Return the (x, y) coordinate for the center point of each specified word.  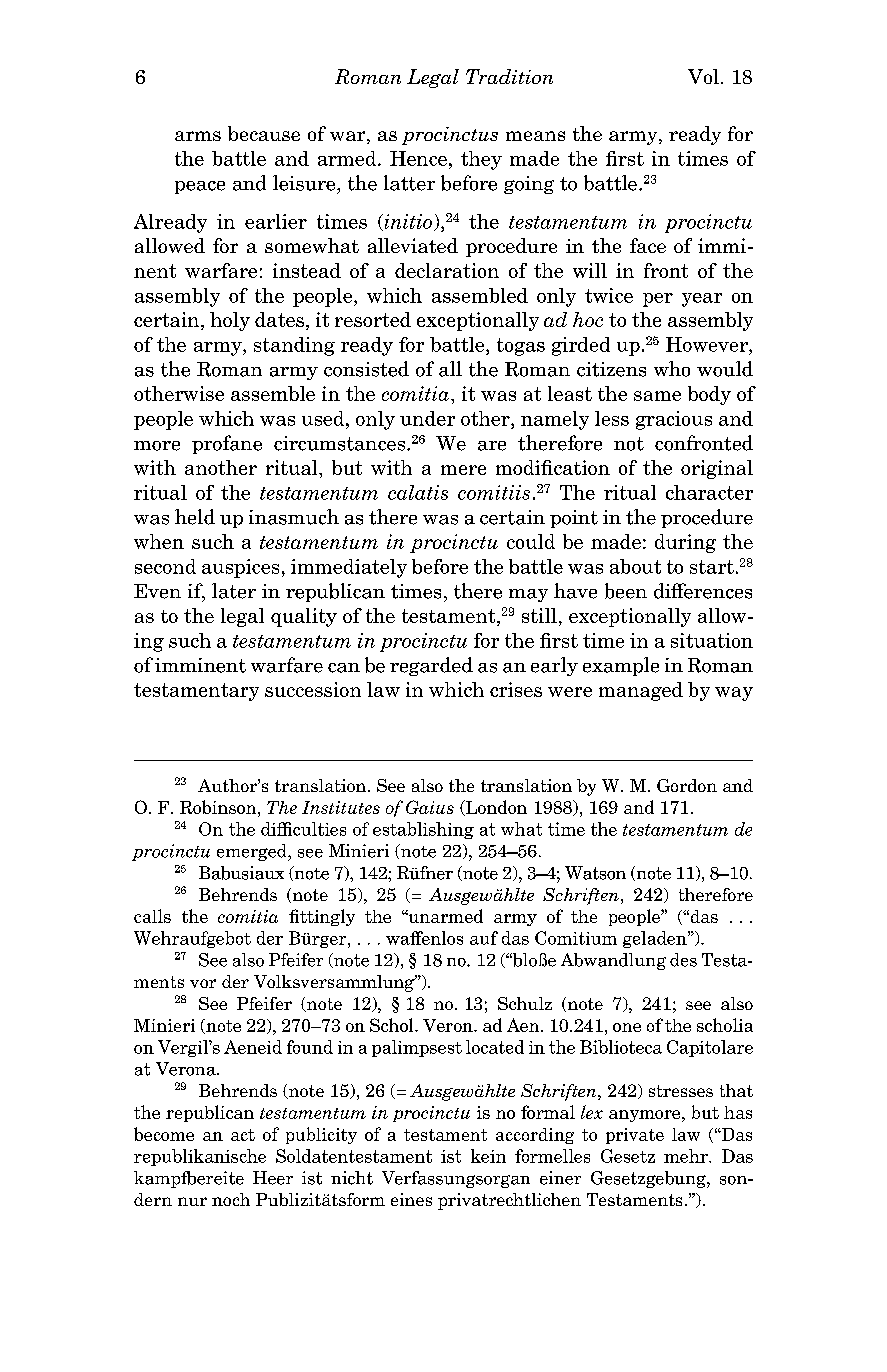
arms (198, 136)
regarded (431, 666)
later (234, 591)
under (427, 418)
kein (488, 1156)
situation (712, 640)
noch (231, 1199)
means (535, 136)
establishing (423, 830)
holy (230, 321)
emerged (253, 852)
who (672, 369)
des (683, 960)
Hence (418, 158)
